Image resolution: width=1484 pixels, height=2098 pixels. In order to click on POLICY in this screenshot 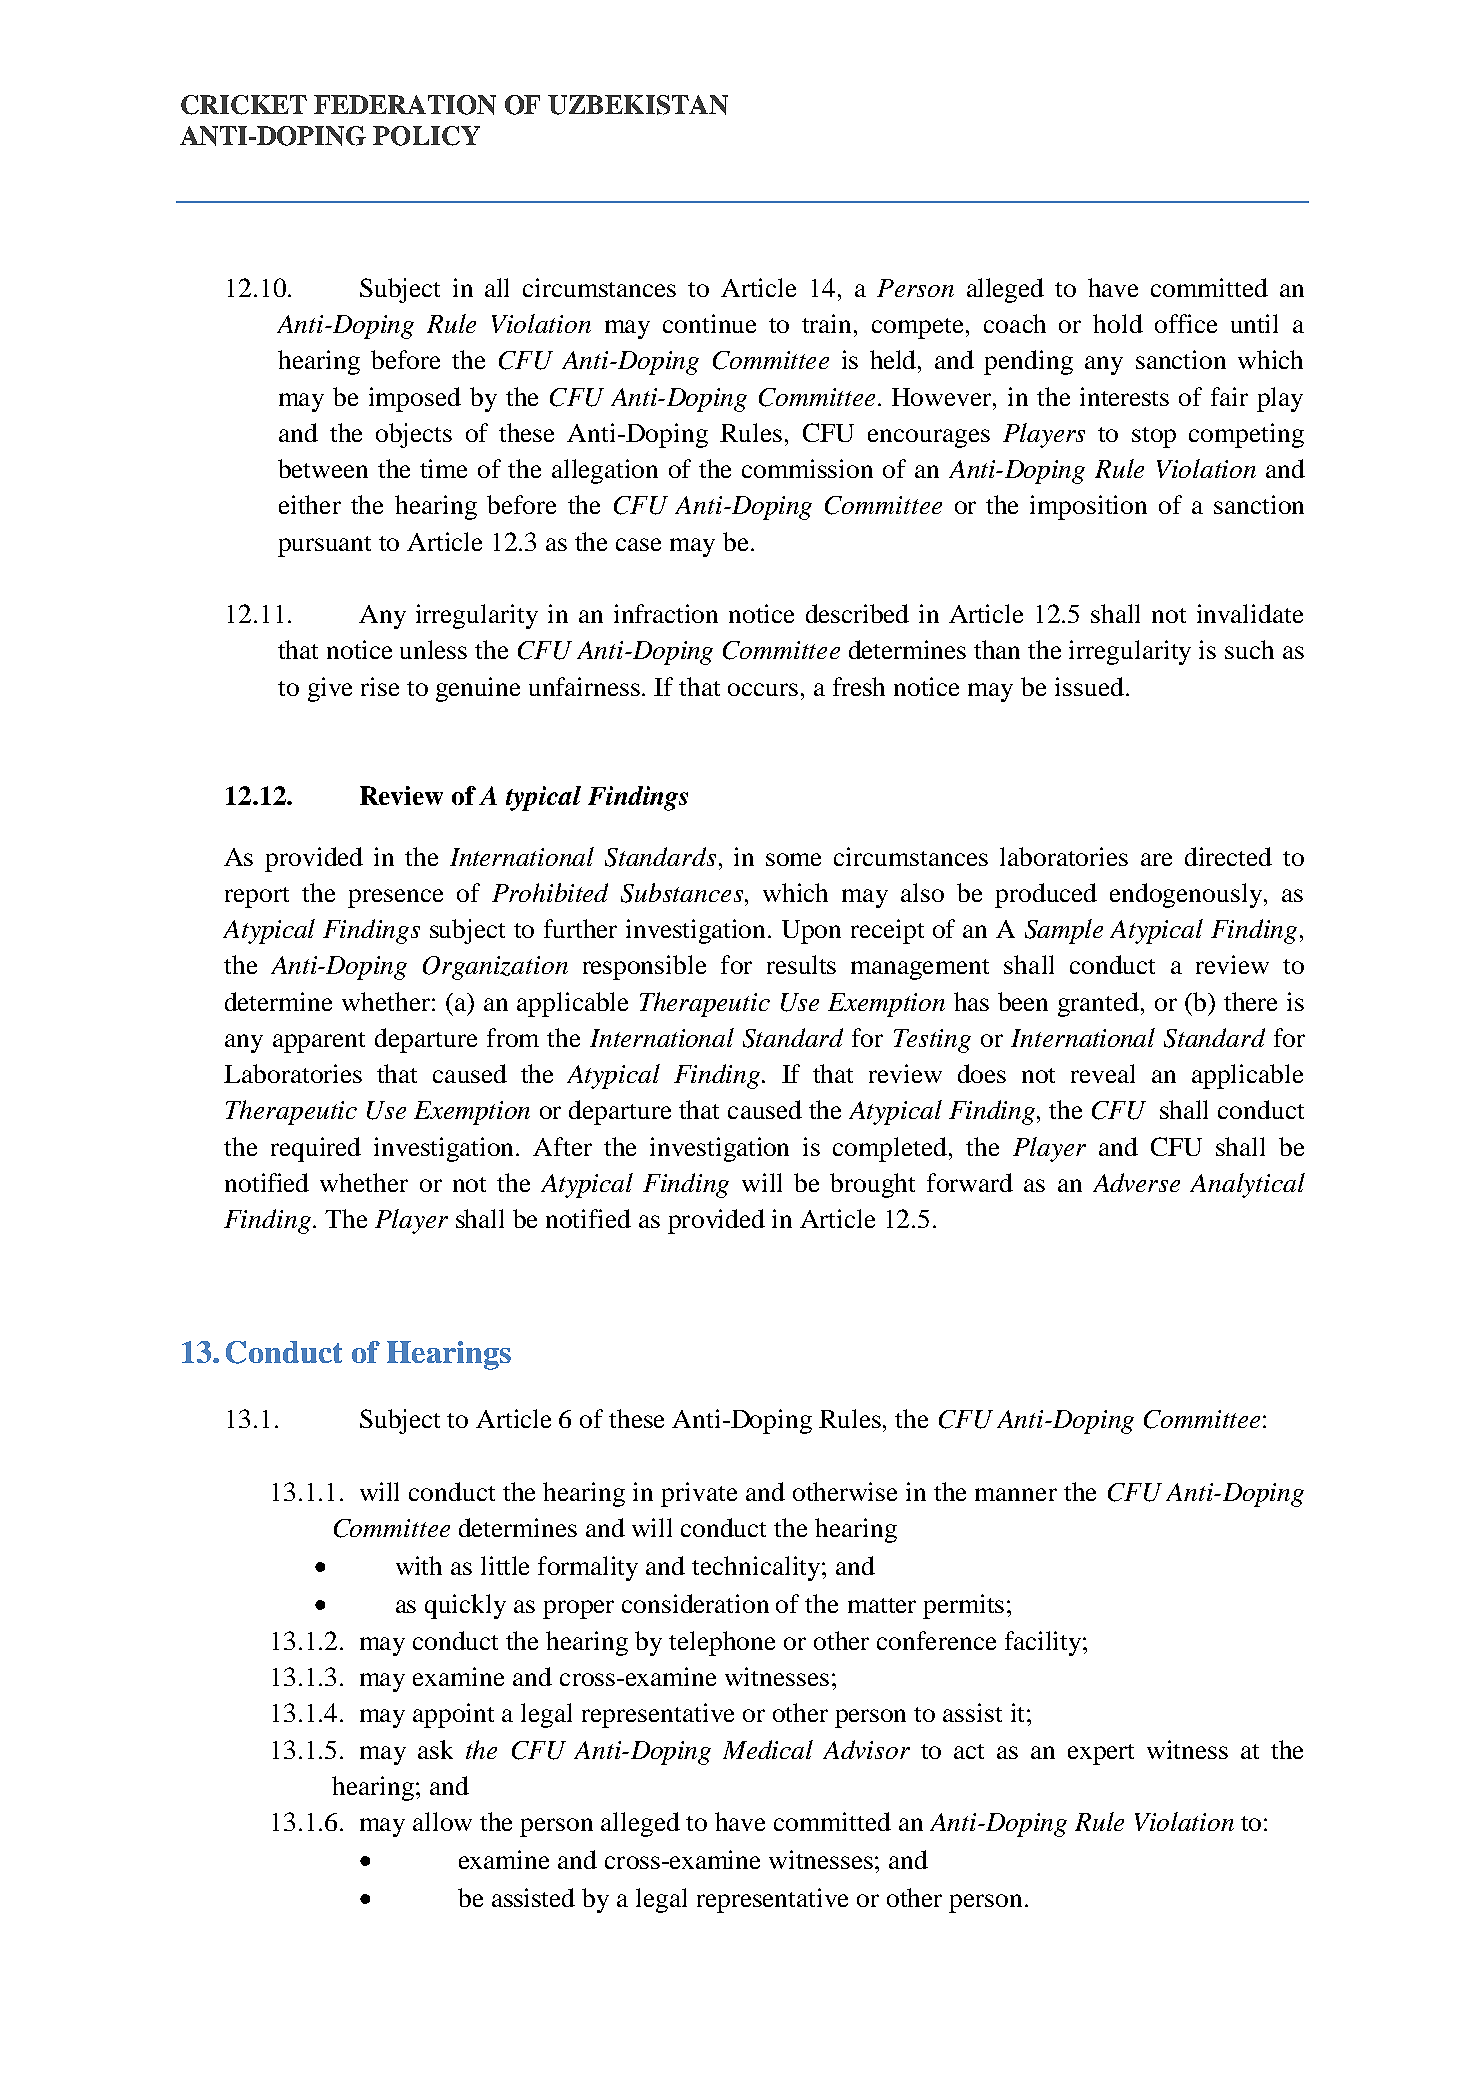, I will do `click(426, 136)`.
